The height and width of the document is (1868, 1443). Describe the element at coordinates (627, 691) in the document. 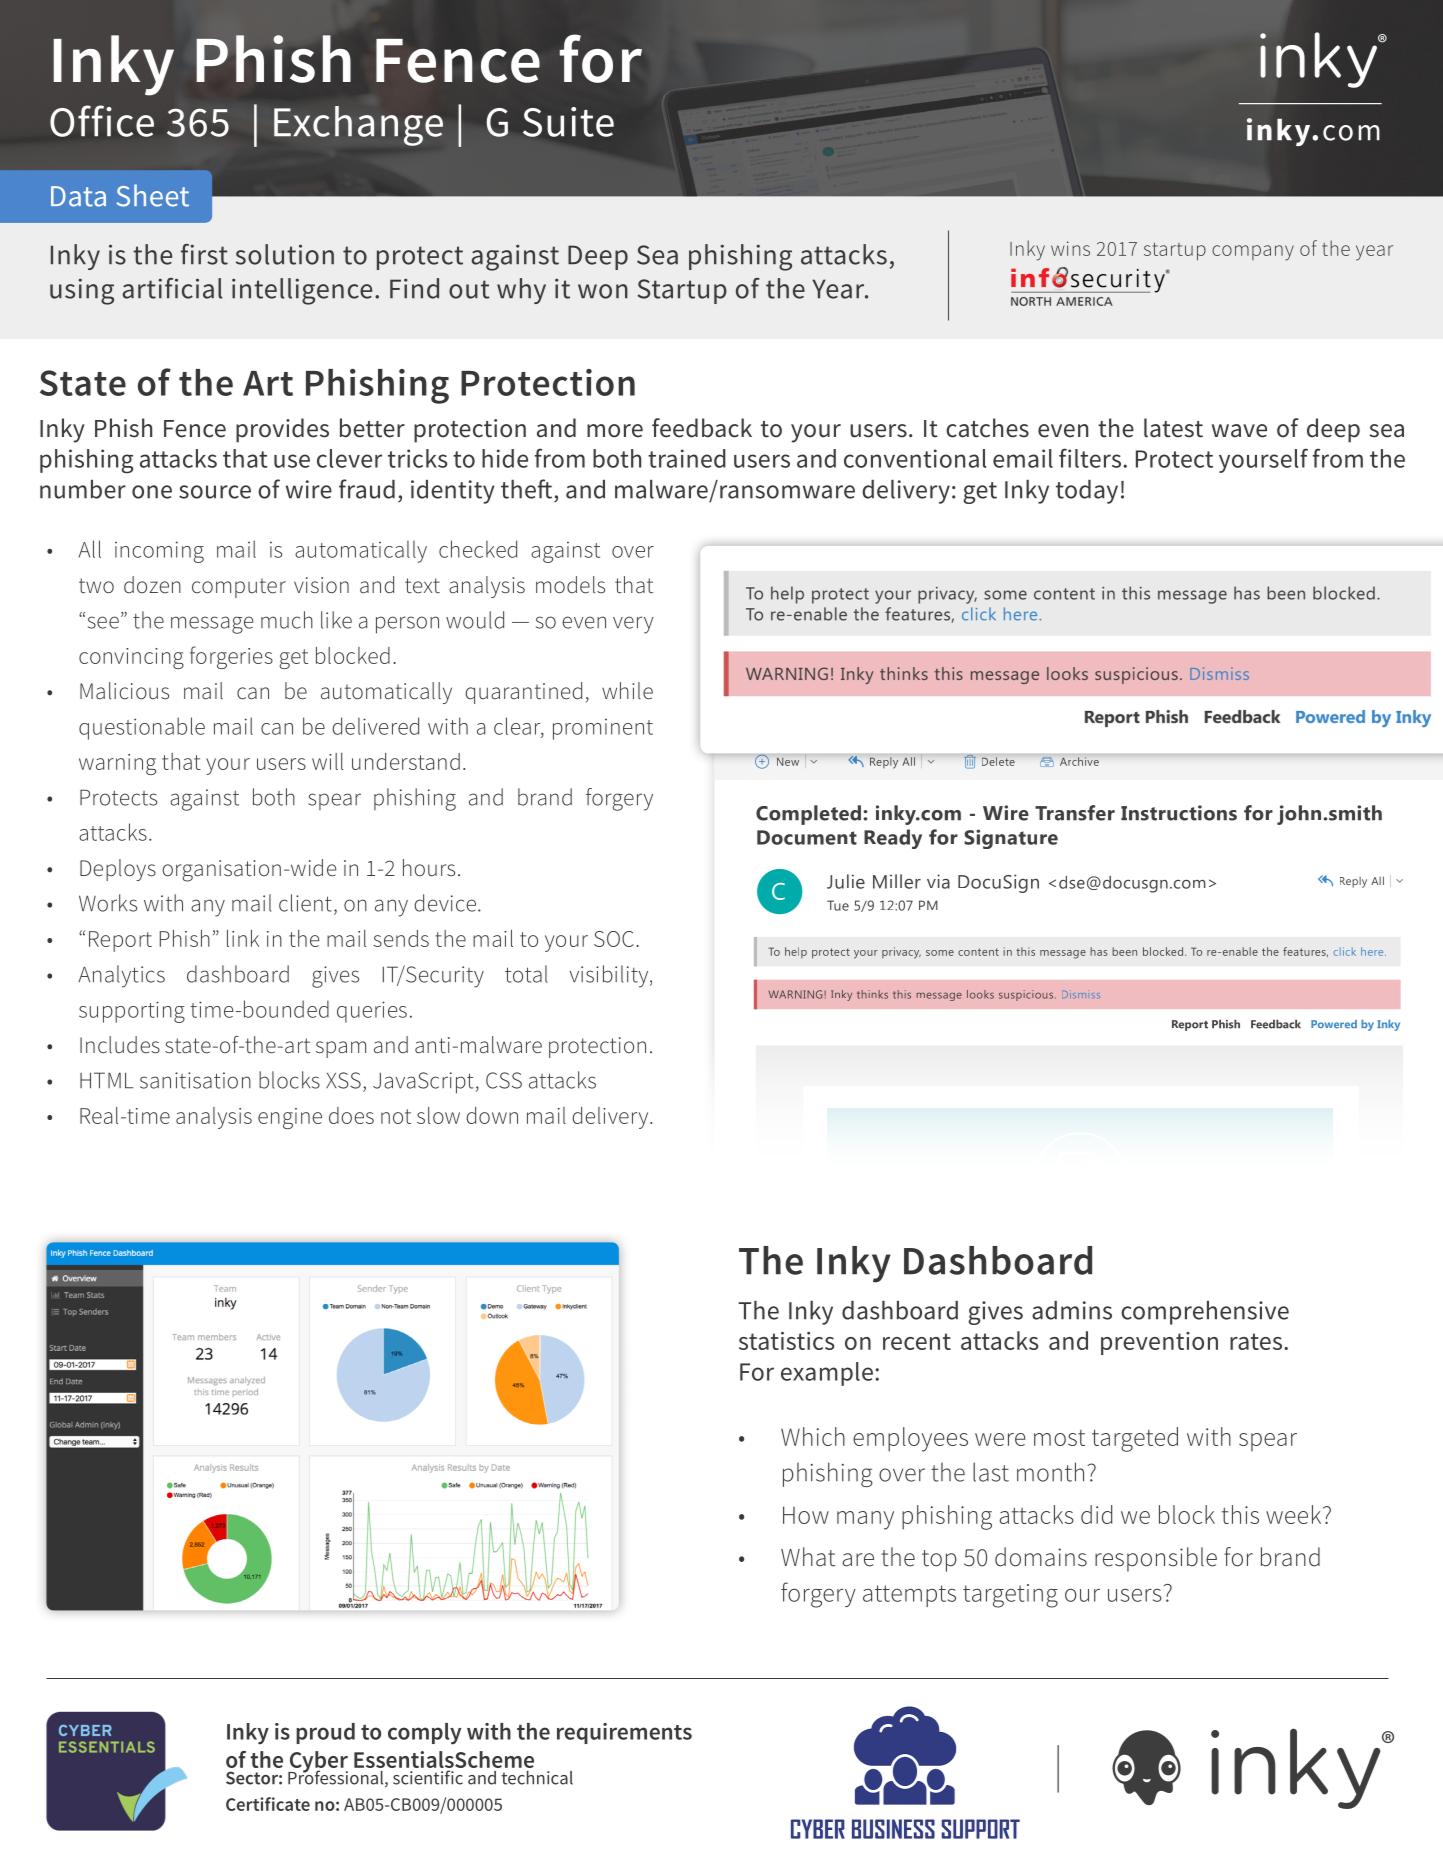

I see `while` at that location.
